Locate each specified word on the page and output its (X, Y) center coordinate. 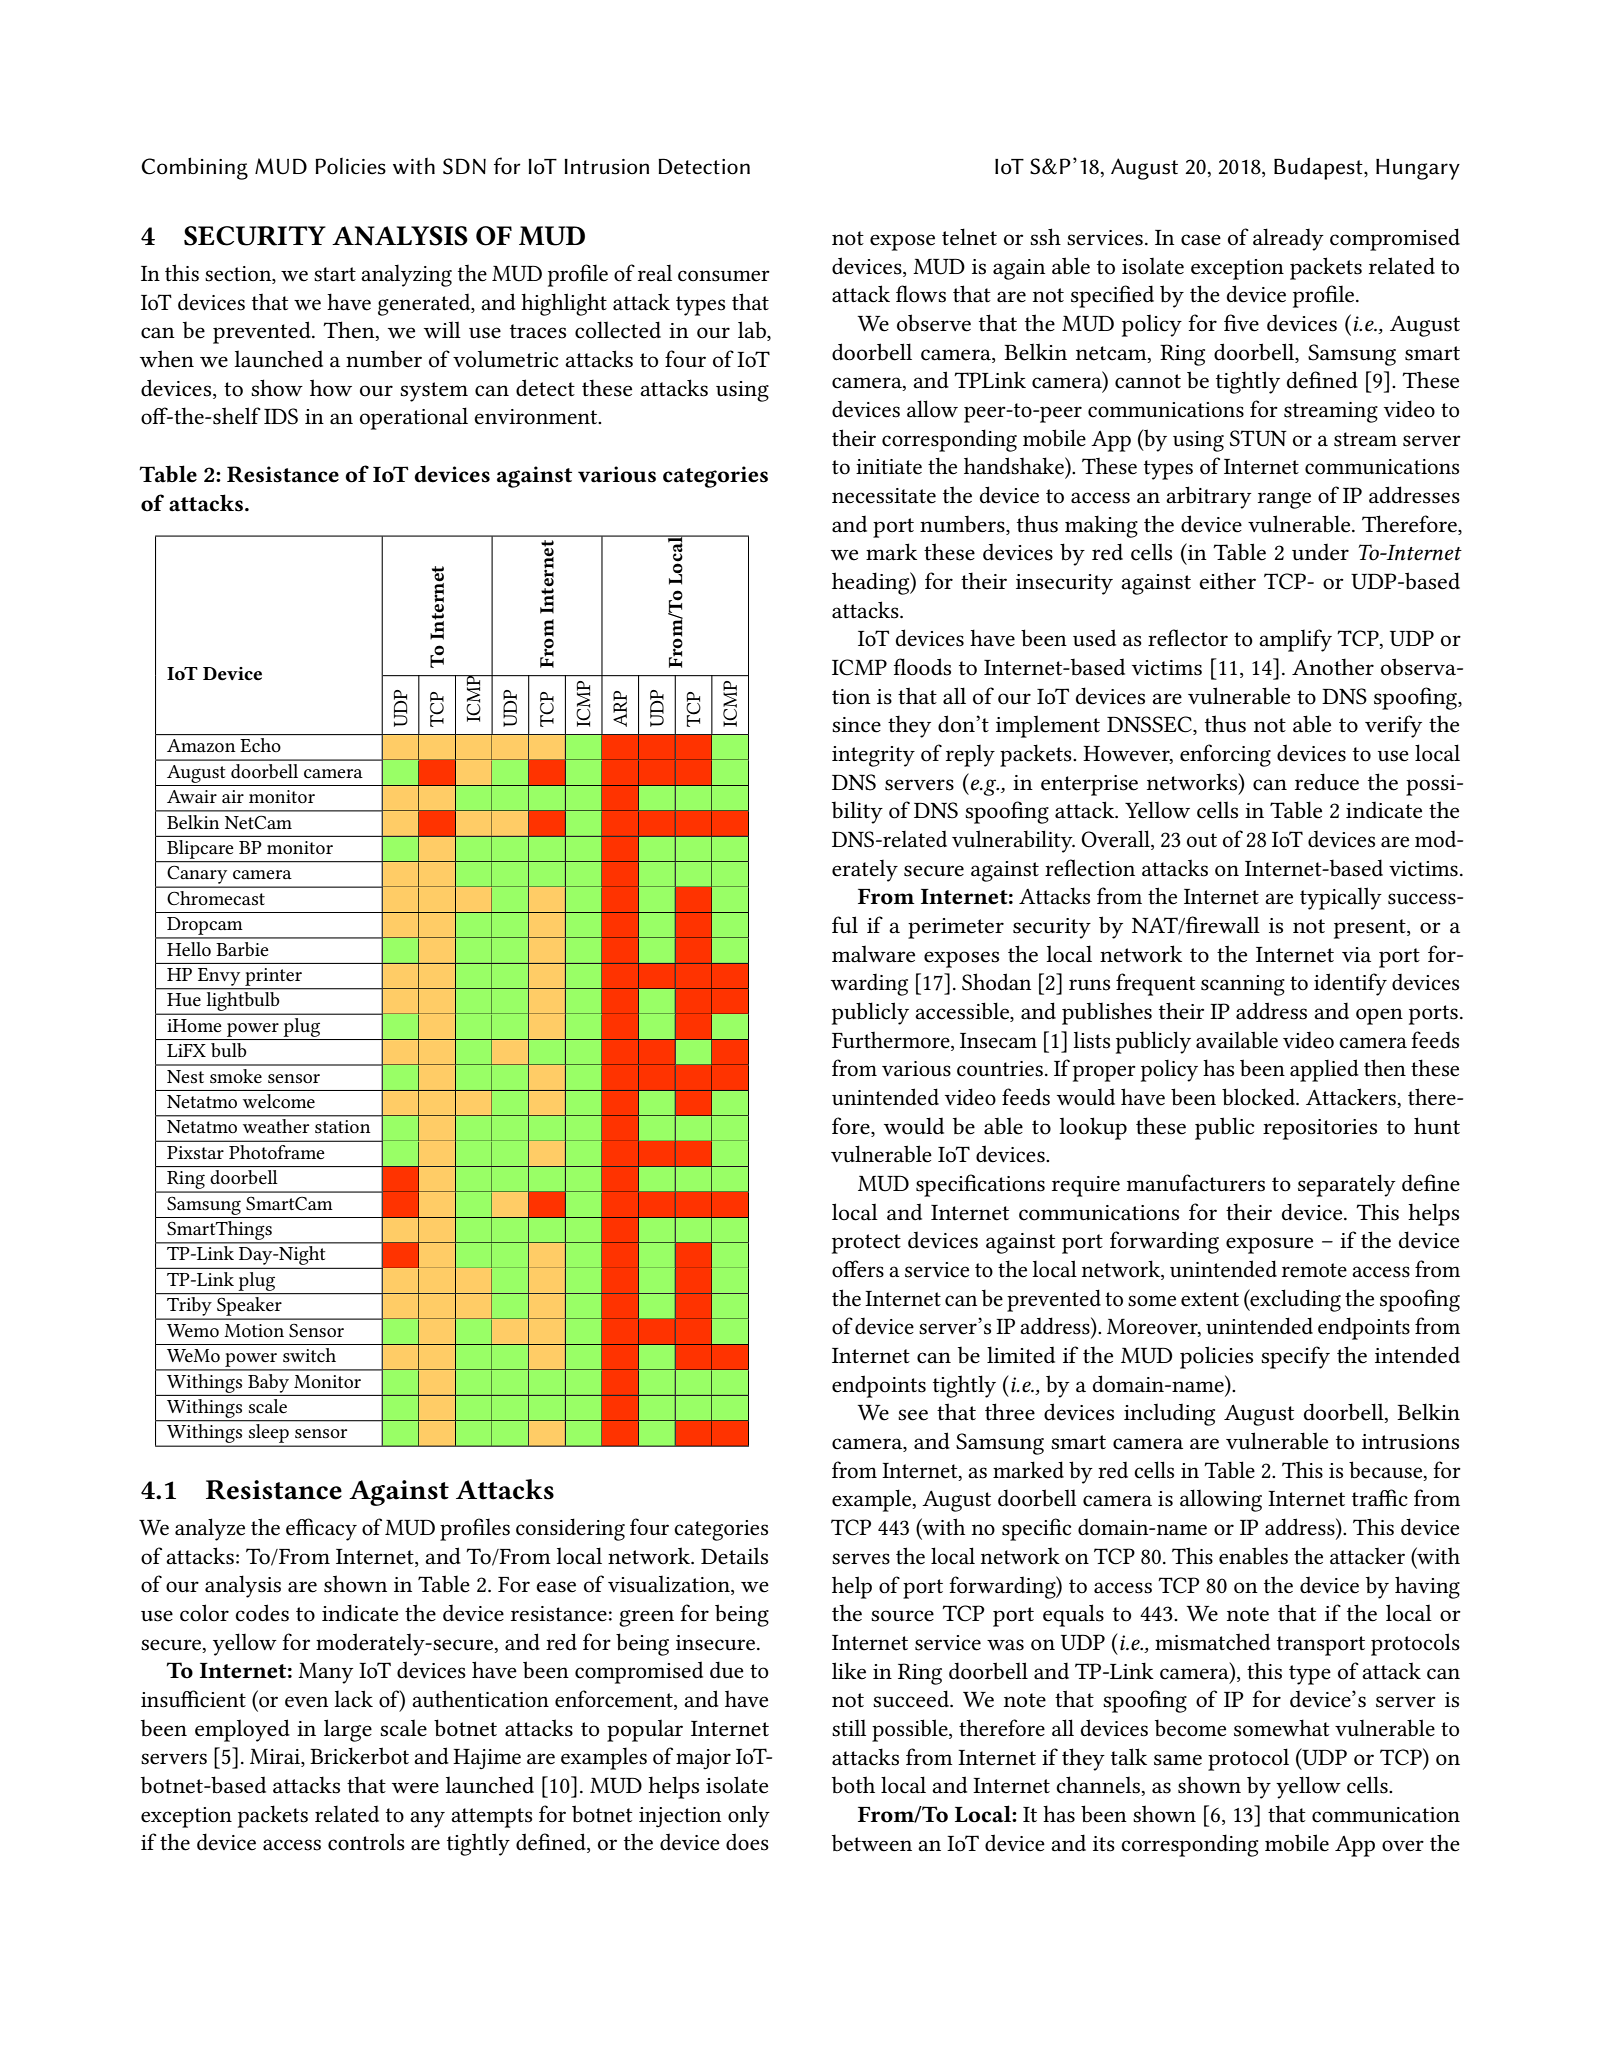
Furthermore (892, 1041)
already (1288, 239)
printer (273, 977)
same (1178, 1760)
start (335, 274)
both (853, 1785)
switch (309, 1355)
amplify (1295, 640)
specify (1295, 1357)
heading (872, 583)
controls (366, 1842)
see (913, 1415)
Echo (260, 745)
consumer (724, 276)
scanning (1243, 985)
